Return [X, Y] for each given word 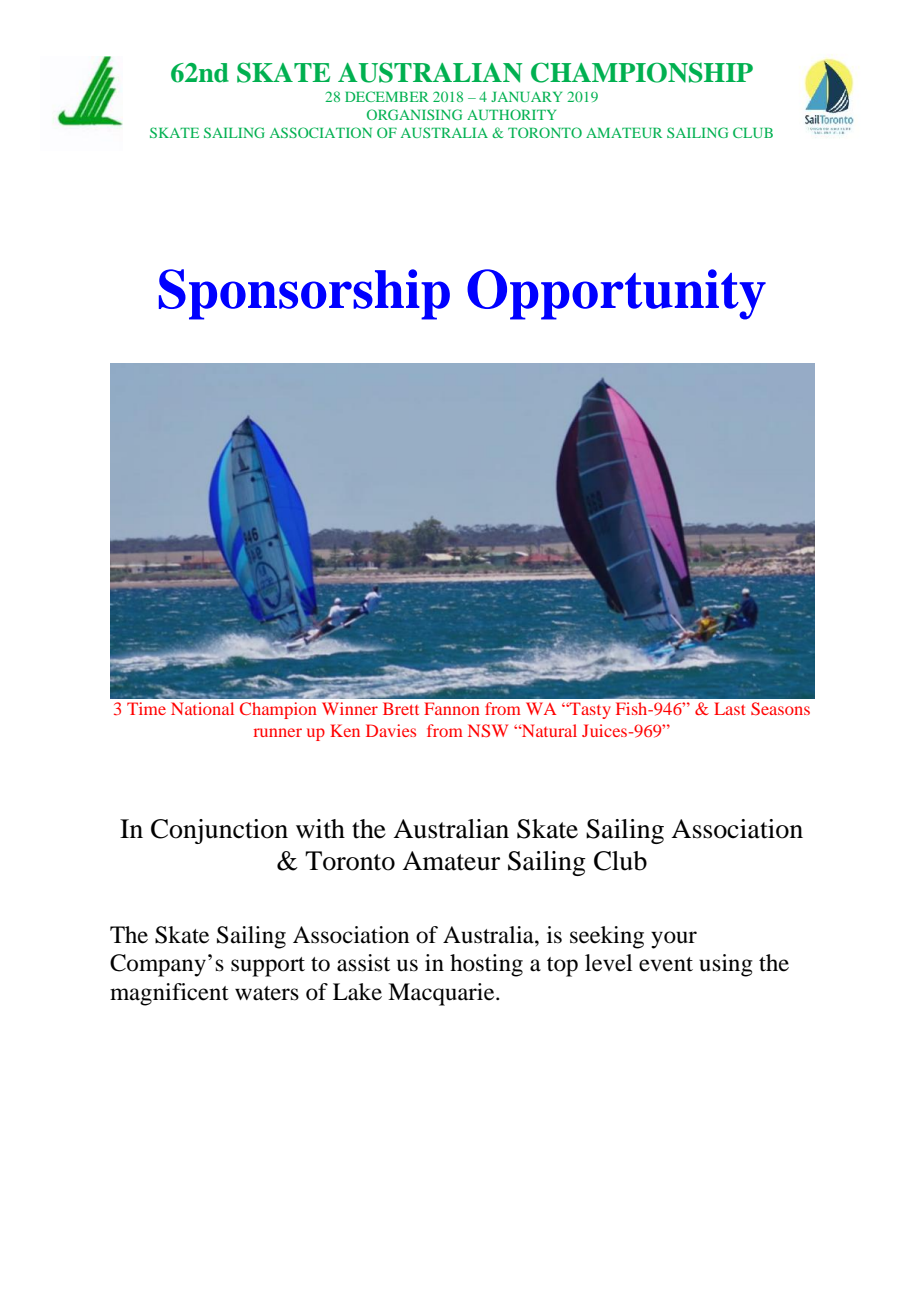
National [202, 708]
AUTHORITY [511, 114]
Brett [401, 708]
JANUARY [526, 96]
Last [730, 708]
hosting [486, 965]
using [726, 965]
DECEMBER [387, 96]
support [268, 967]
